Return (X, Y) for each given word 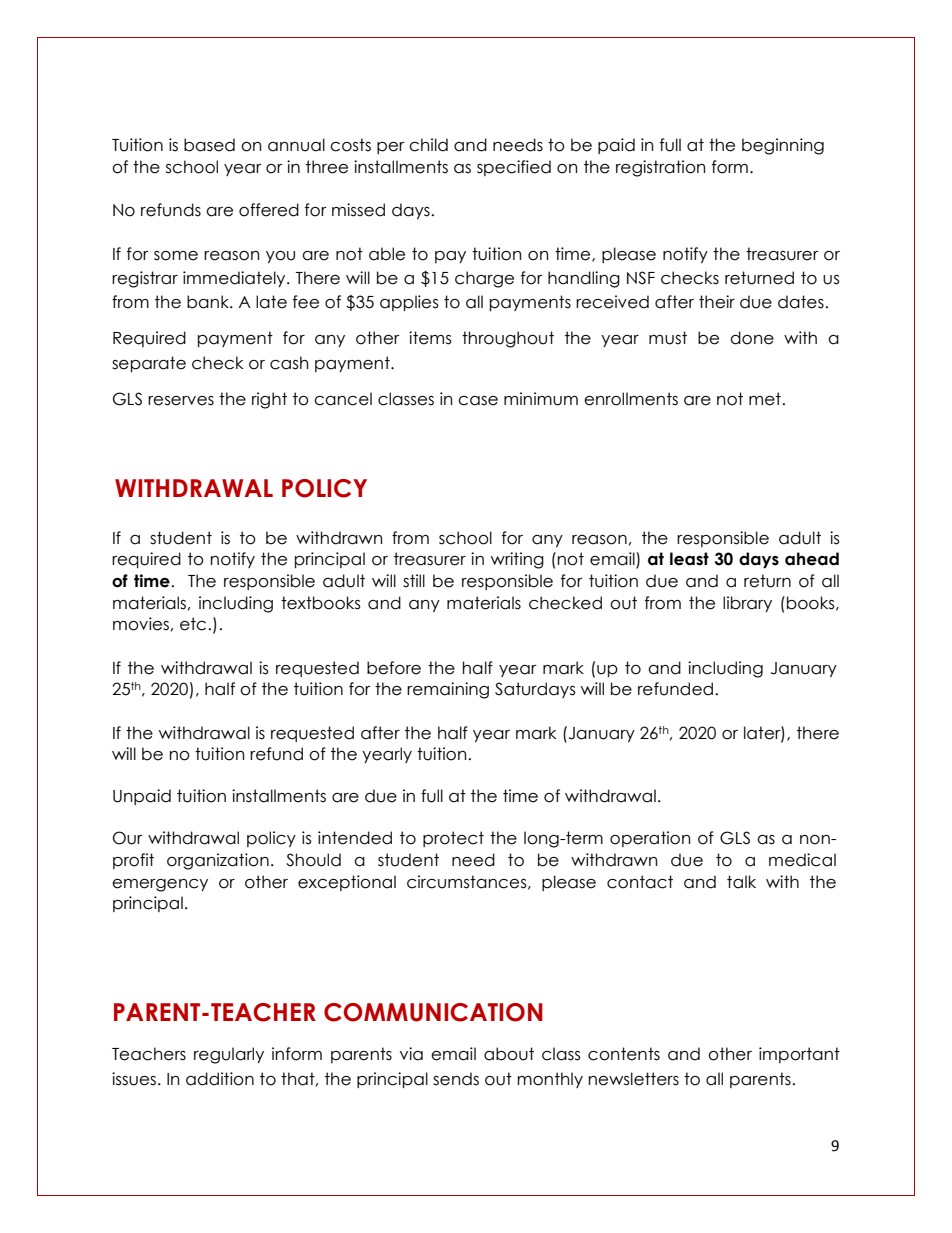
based (209, 145)
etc (193, 624)
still (414, 581)
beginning (783, 146)
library (747, 604)
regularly (229, 1055)
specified (514, 168)
